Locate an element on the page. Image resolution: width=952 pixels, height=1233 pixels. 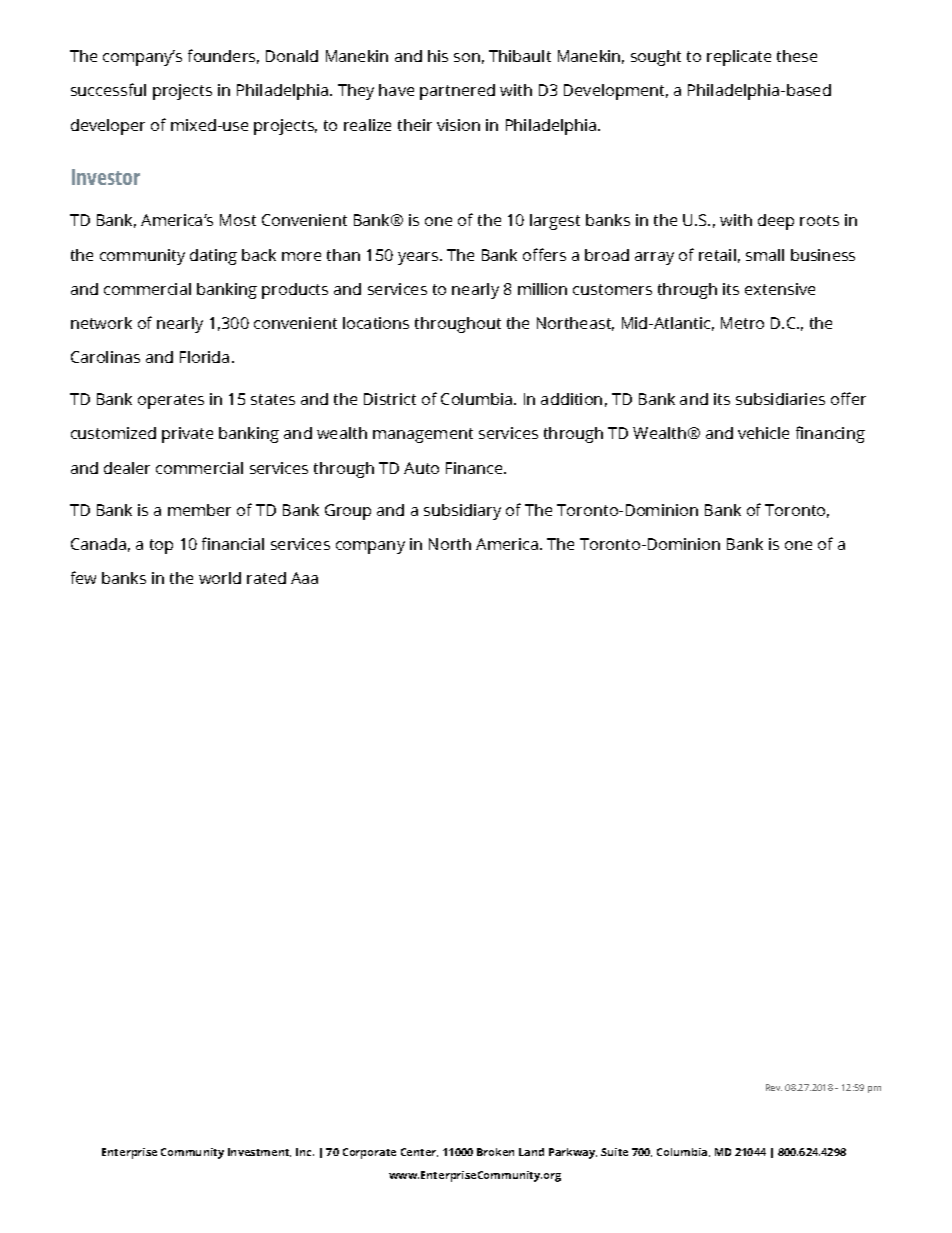
Aaa is located at coordinates (304, 578).
